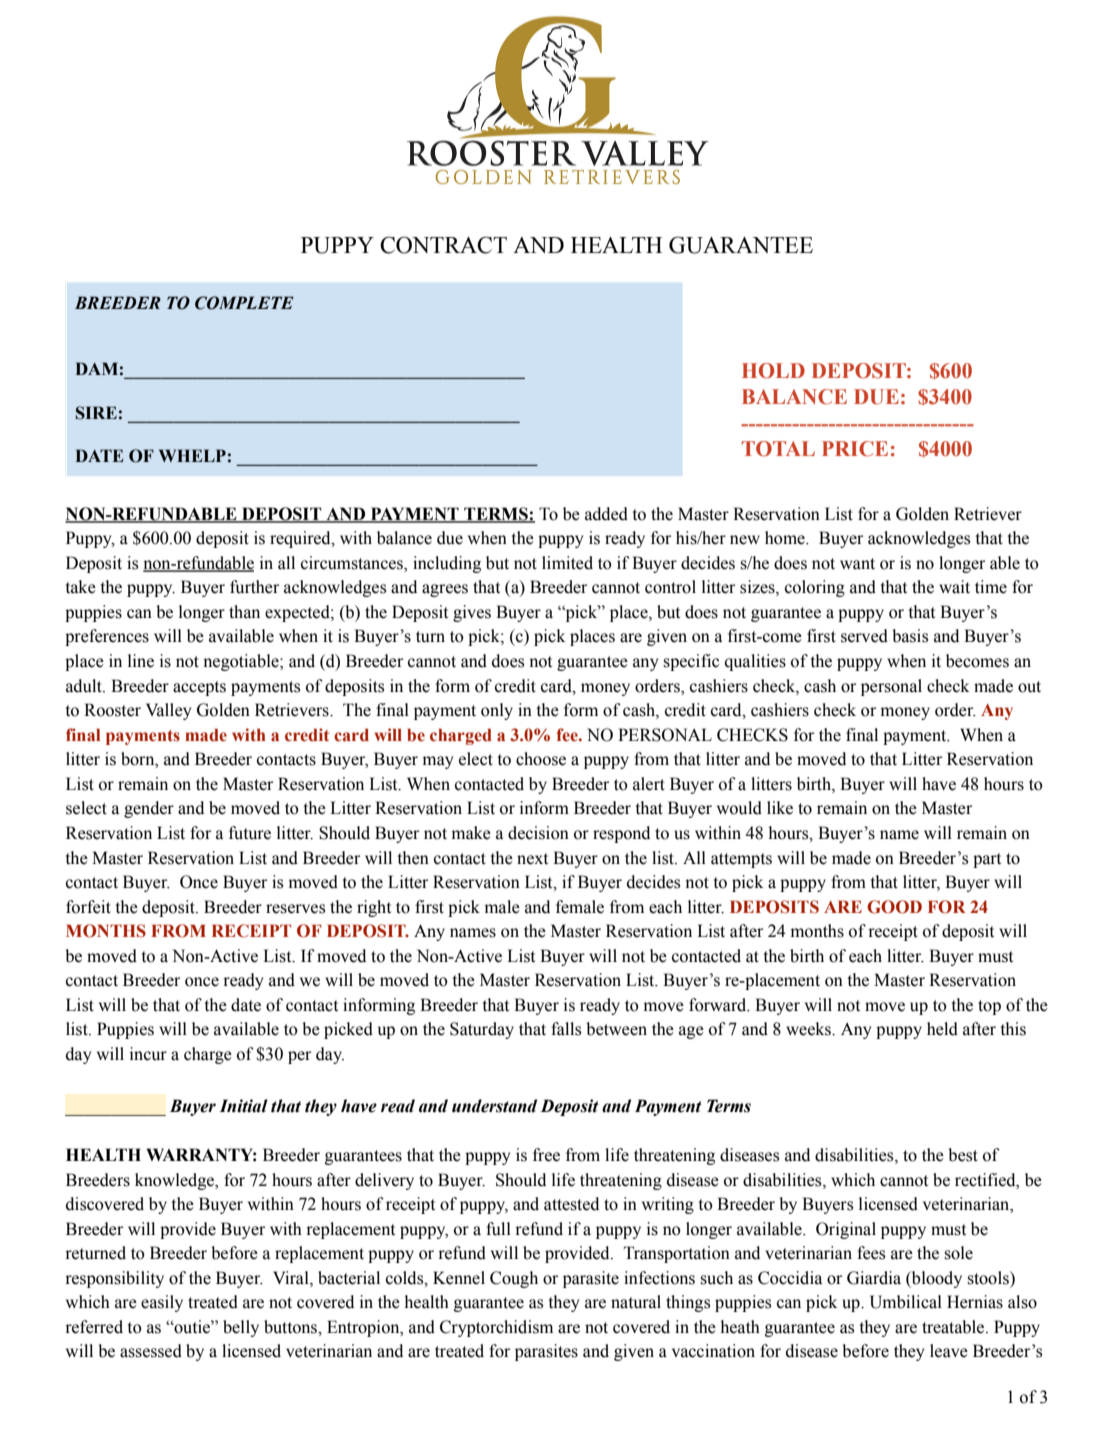 Image resolution: width=1114 pixels, height=1441 pixels. Describe the element at coordinates (773, 371) in the screenshot. I see `HOLD` at that location.
